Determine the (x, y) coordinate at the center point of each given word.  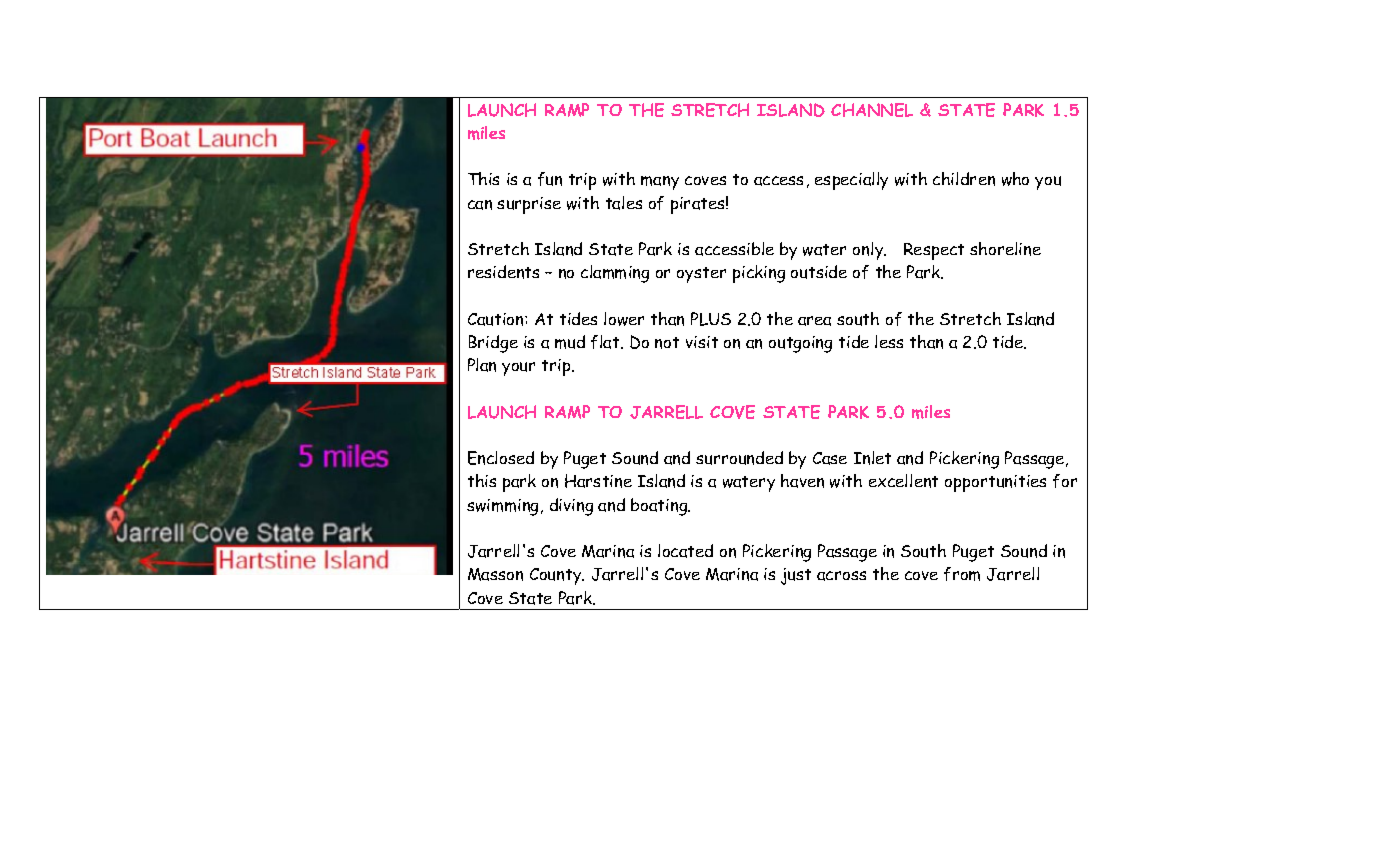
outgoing (800, 344)
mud (570, 342)
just (796, 576)
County (557, 576)
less (889, 341)
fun (550, 179)
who (1015, 179)
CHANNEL (872, 110)
